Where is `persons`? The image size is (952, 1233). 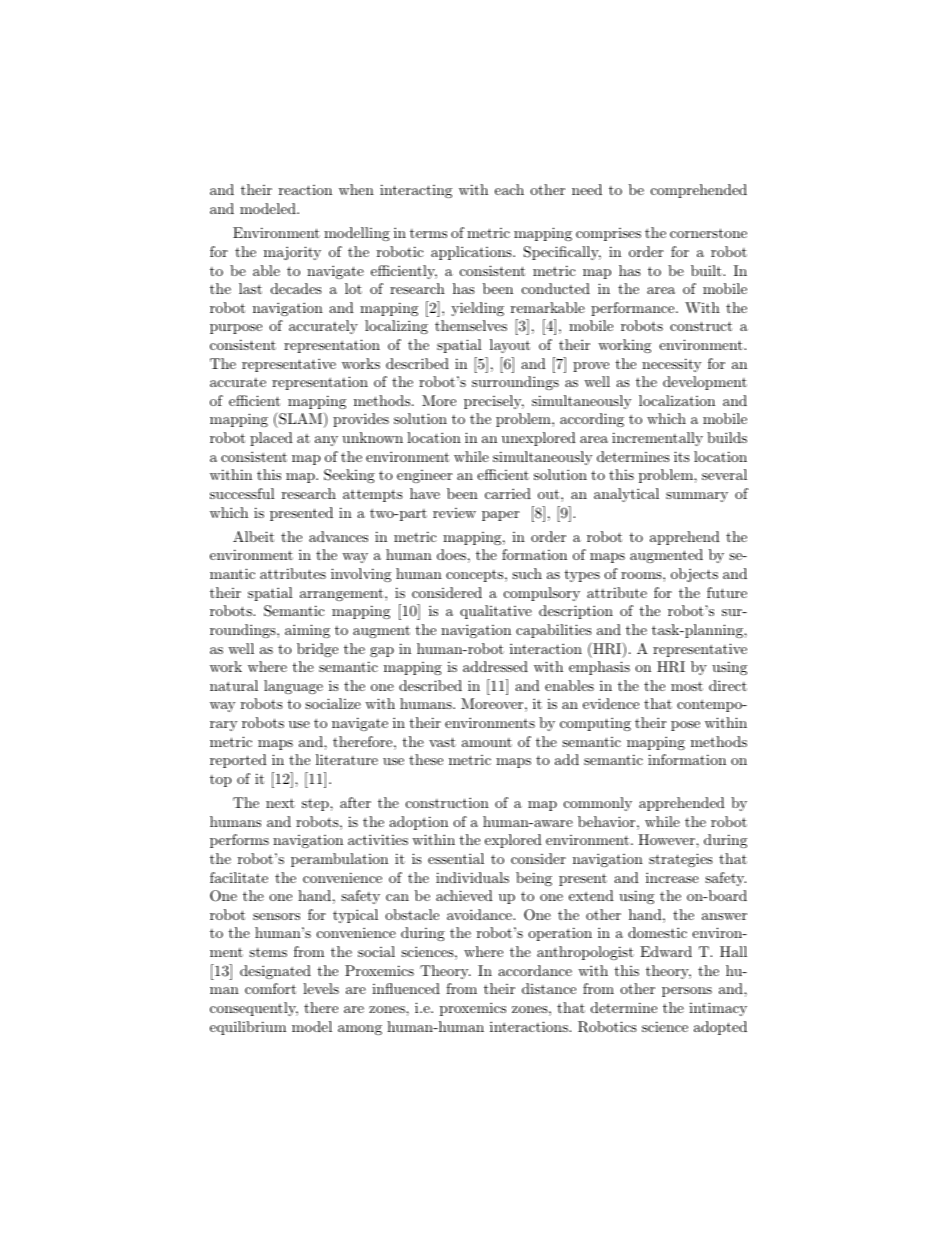
persons is located at coordinates (687, 992).
